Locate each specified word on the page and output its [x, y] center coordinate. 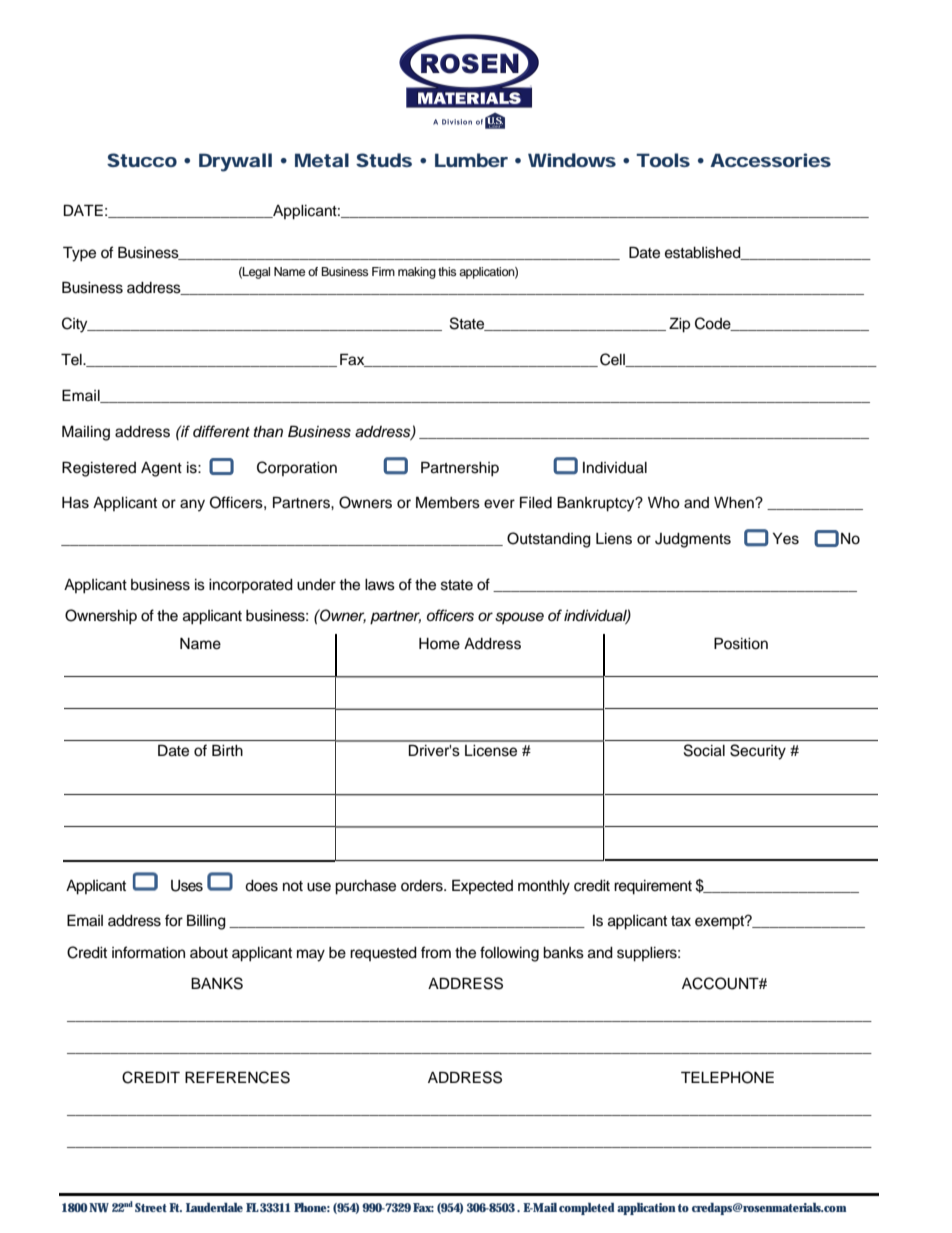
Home [439, 644]
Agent [161, 469]
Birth [227, 750]
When [735, 503]
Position [741, 643]
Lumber [471, 160]
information [148, 952]
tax [681, 921]
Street [151, 1207]
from [436, 952]
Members [448, 502]
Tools [663, 160]
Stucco [142, 160]
